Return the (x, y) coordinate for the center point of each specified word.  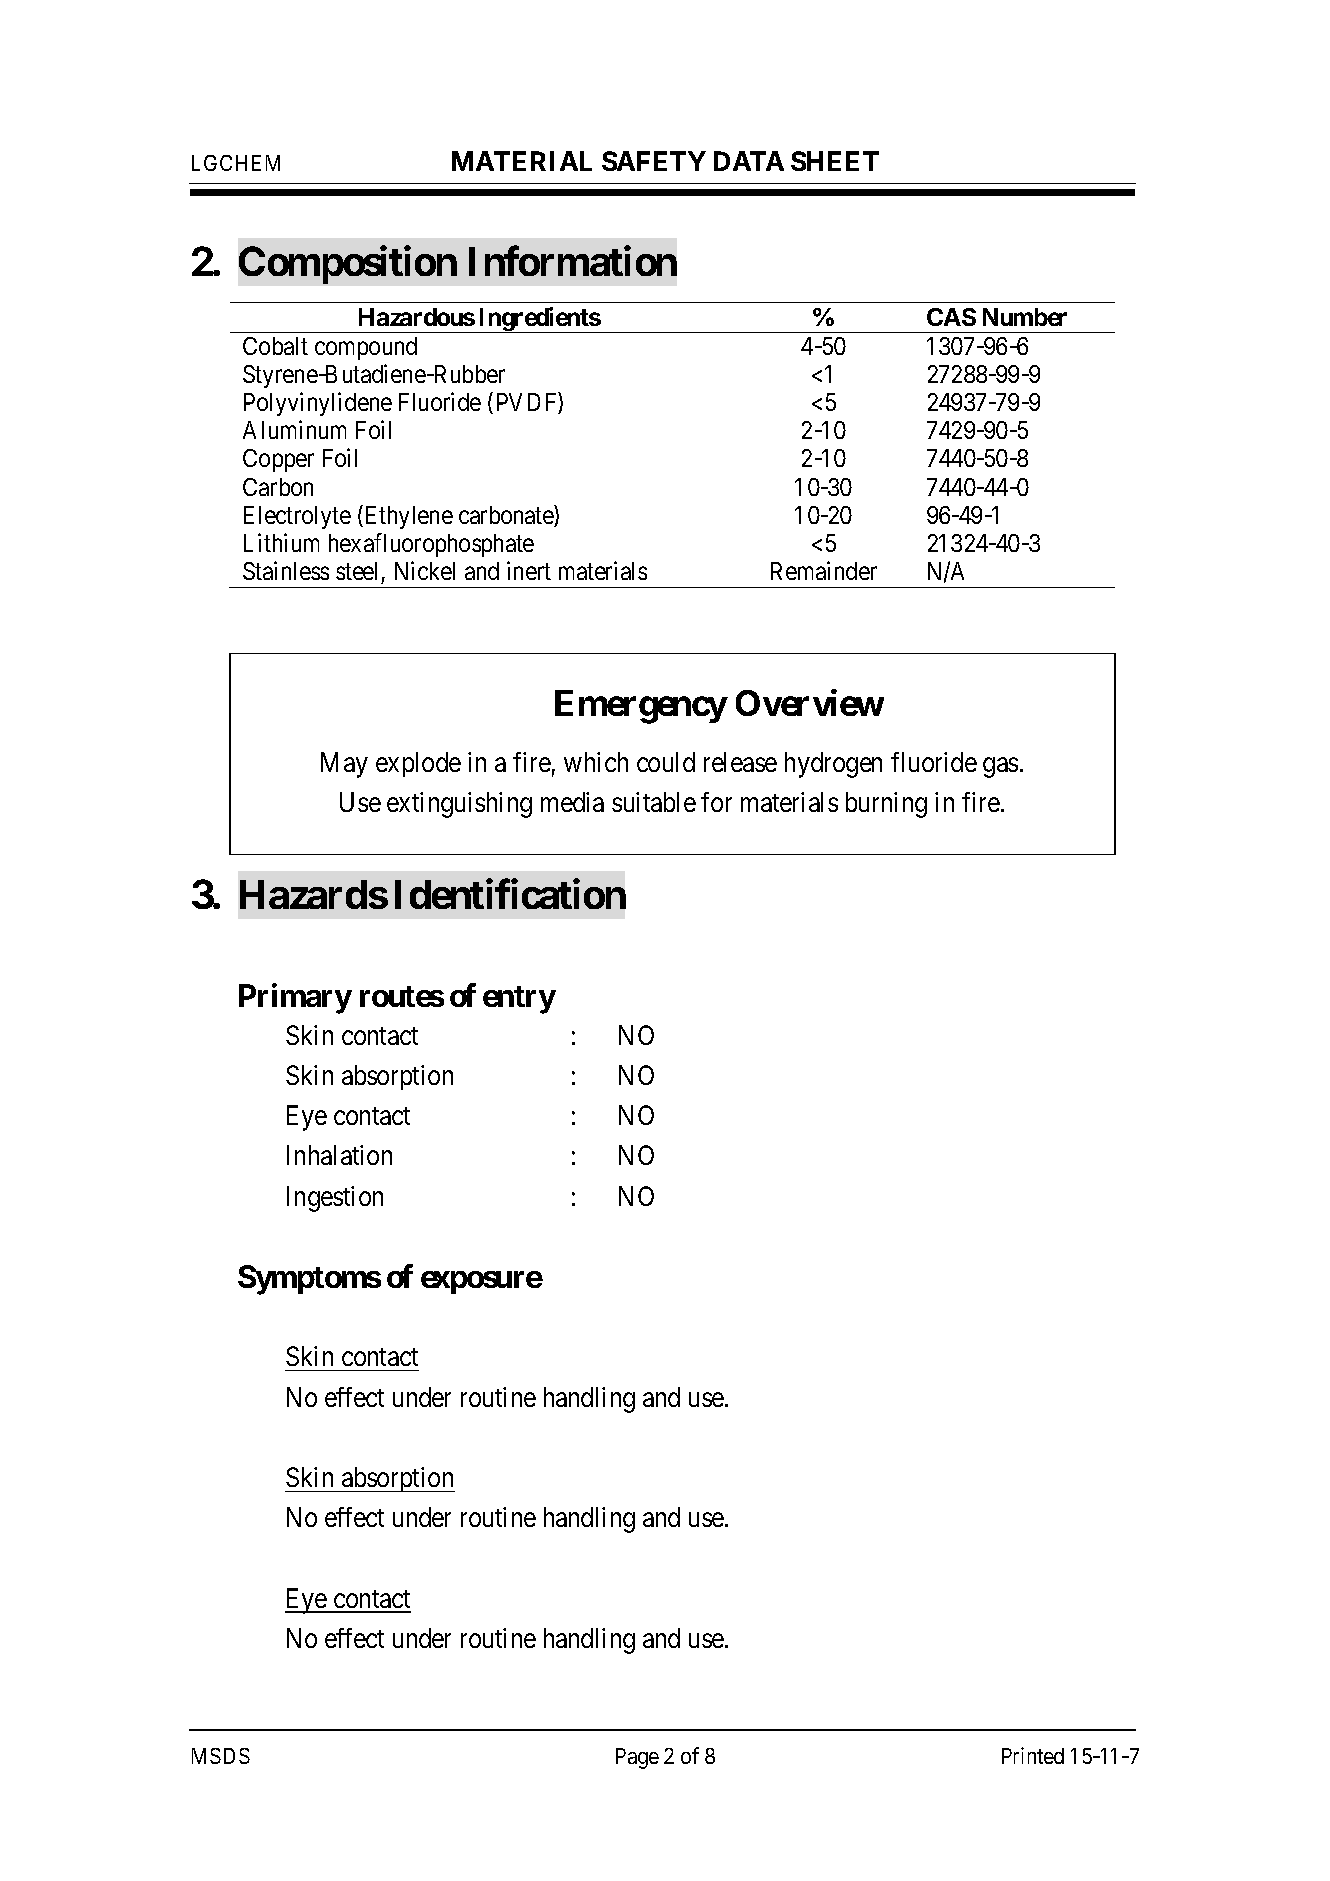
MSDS (221, 1756)
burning (886, 805)
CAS (951, 317)
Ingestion (335, 1199)
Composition (348, 265)
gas (1000, 768)
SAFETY (654, 161)
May (344, 765)
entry (519, 1000)
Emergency (641, 707)
